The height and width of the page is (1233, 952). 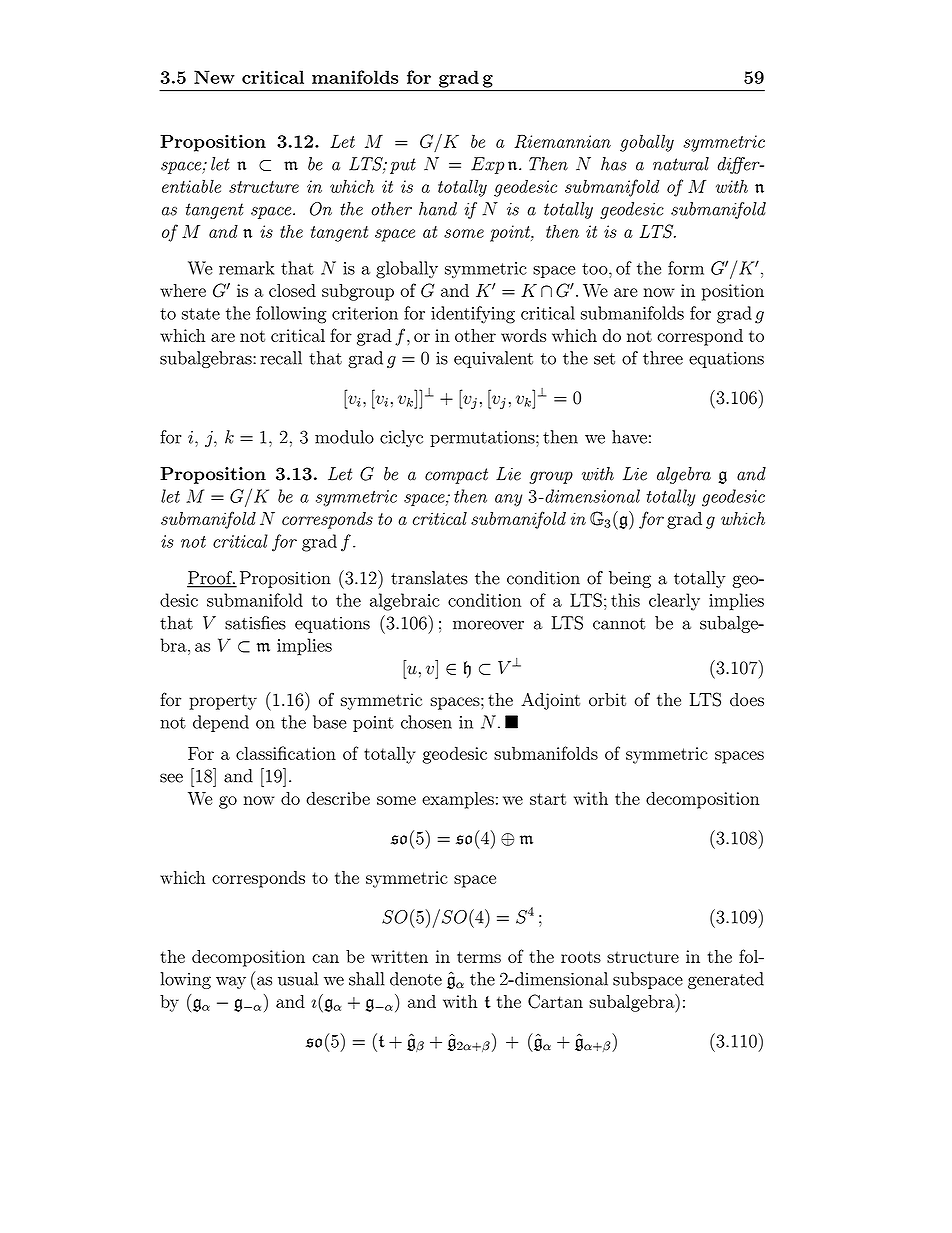 What do you see at coordinates (344, 437) in the page?
I see `modulo` at bounding box center [344, 437].
